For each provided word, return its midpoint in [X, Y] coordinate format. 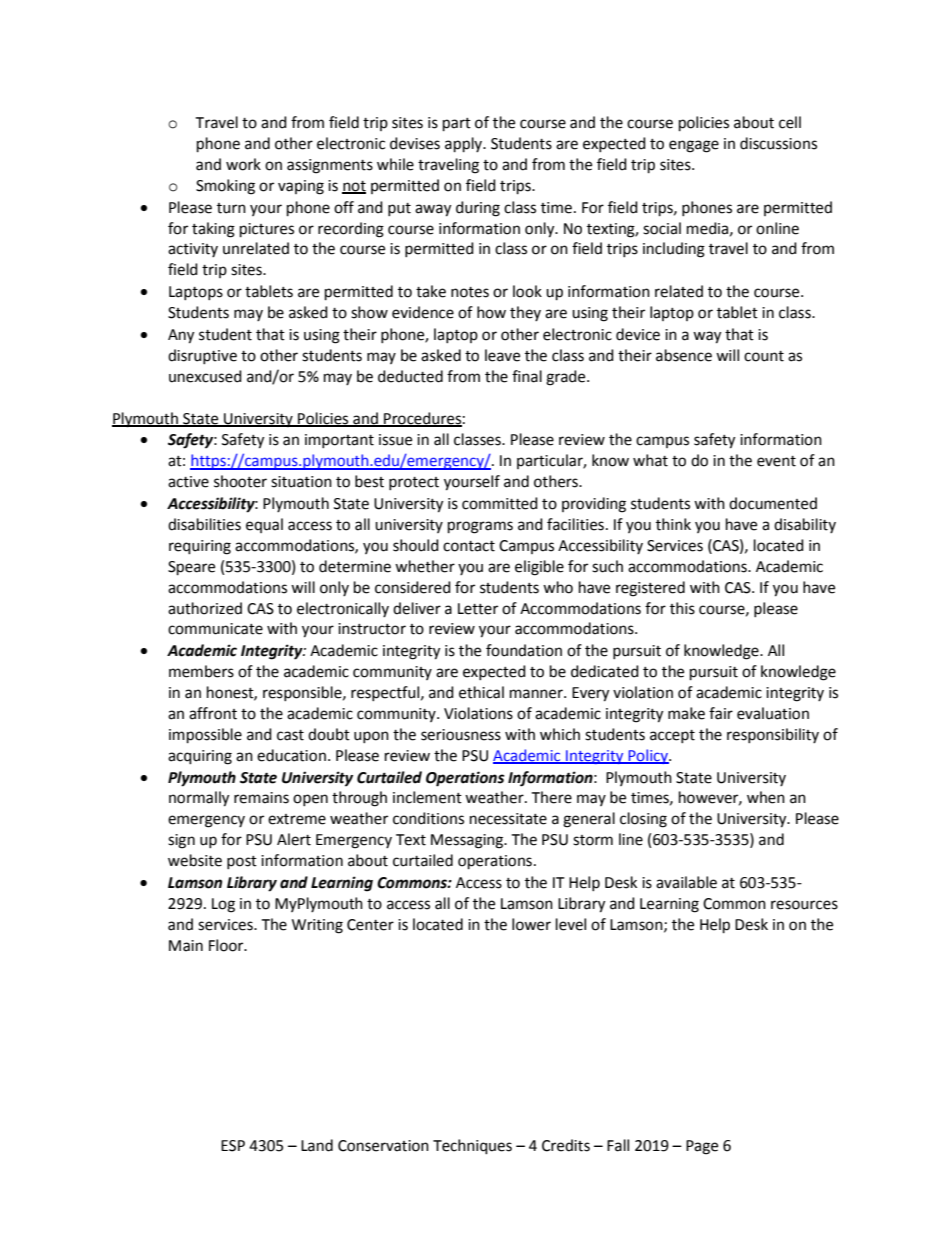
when [766, 797]
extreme [297, 819]
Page [702, 1147]
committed [500, 503]
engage [694, 146]
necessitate [508, 819]
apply [465, 145]
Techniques [472, 1147]
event [776, 461]
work [243, 164]
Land [317, 1145]
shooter [240, 481]
